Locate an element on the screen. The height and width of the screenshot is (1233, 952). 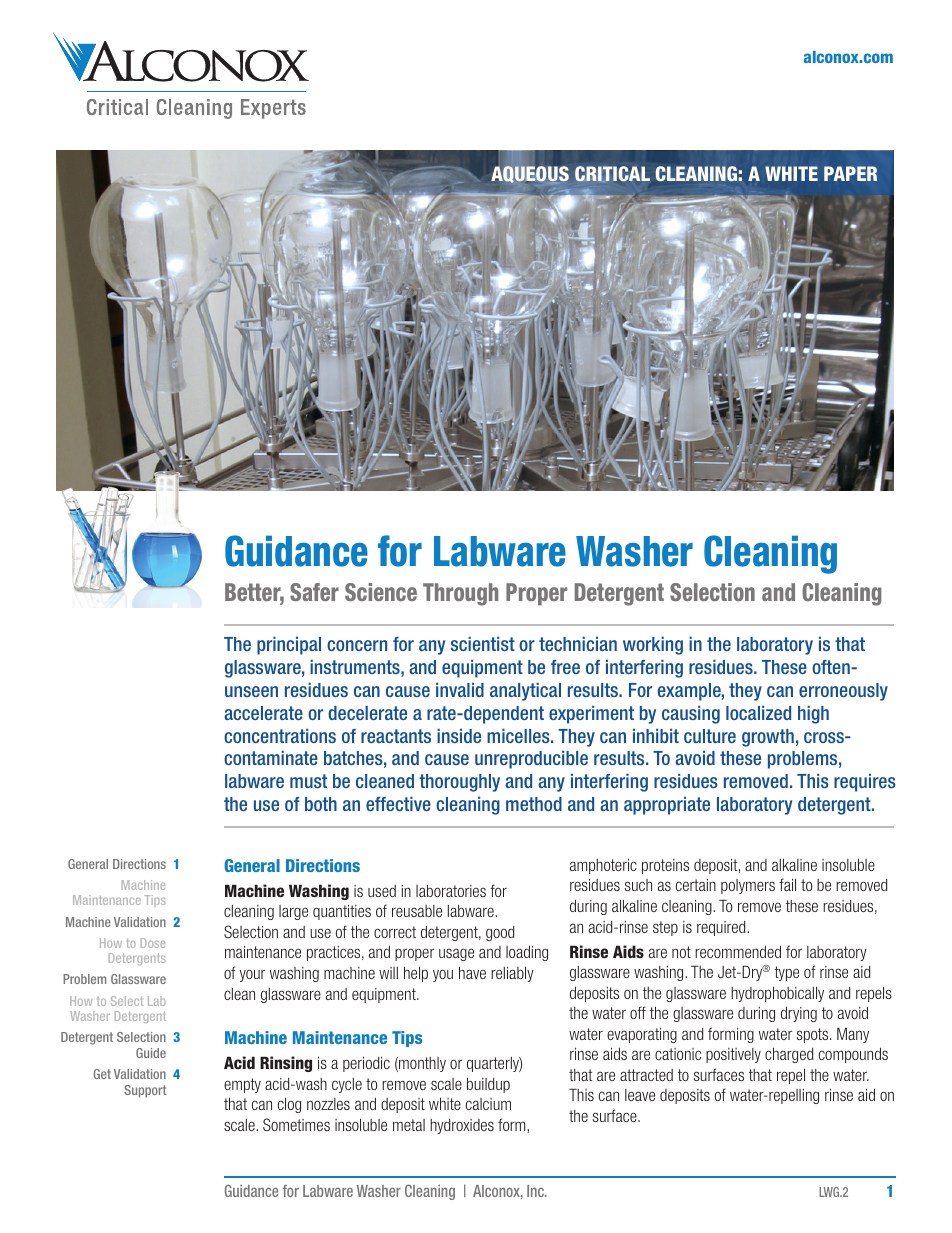
charged is located at coordinates (789, 1055).
